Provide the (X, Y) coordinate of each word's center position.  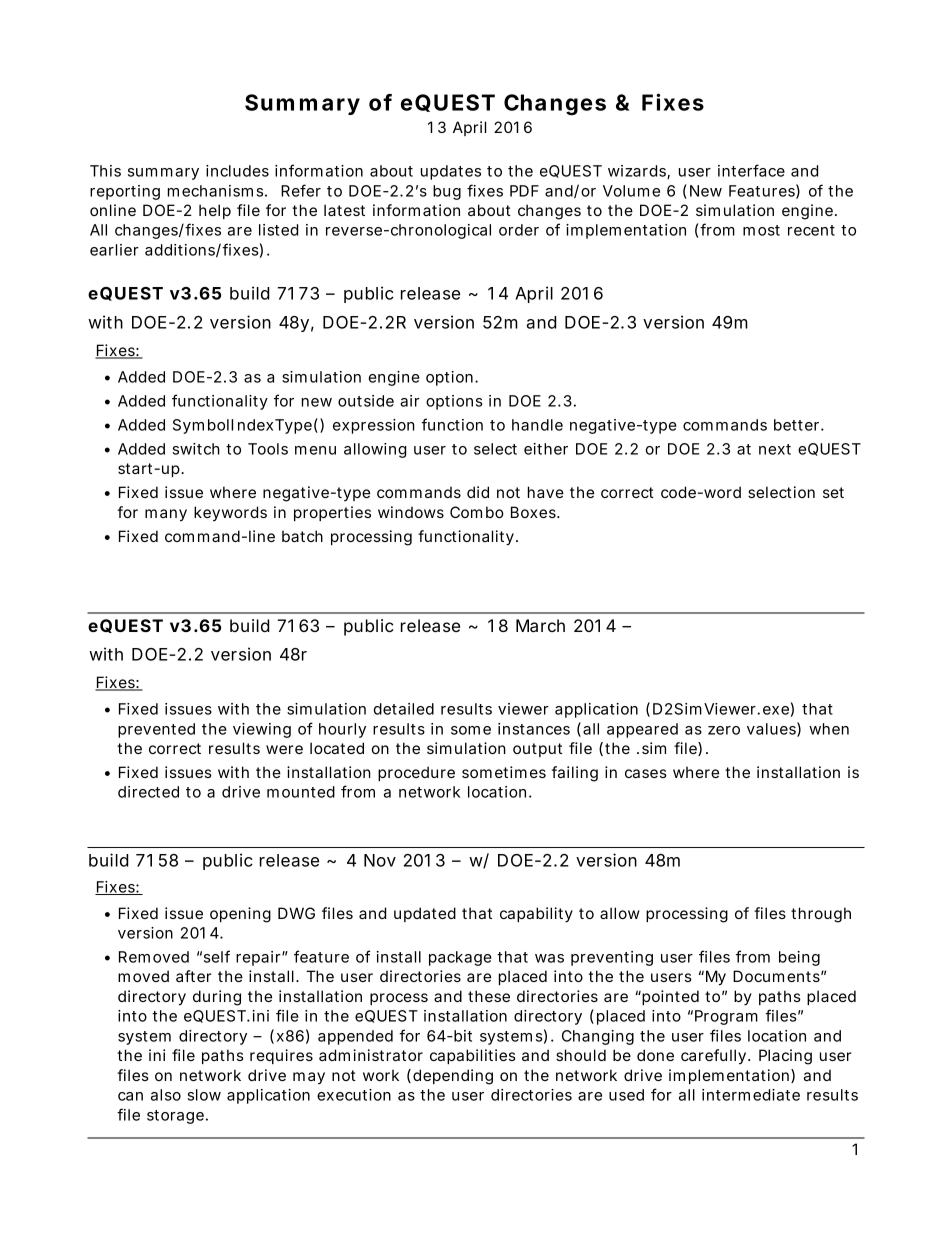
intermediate (751, 1095)
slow (204, 1095)
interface (751, 170)
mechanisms (215, 191)
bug (447, 192)
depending (453, 1077)
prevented (156, 730)
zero (724, 730)
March (540, 625)
